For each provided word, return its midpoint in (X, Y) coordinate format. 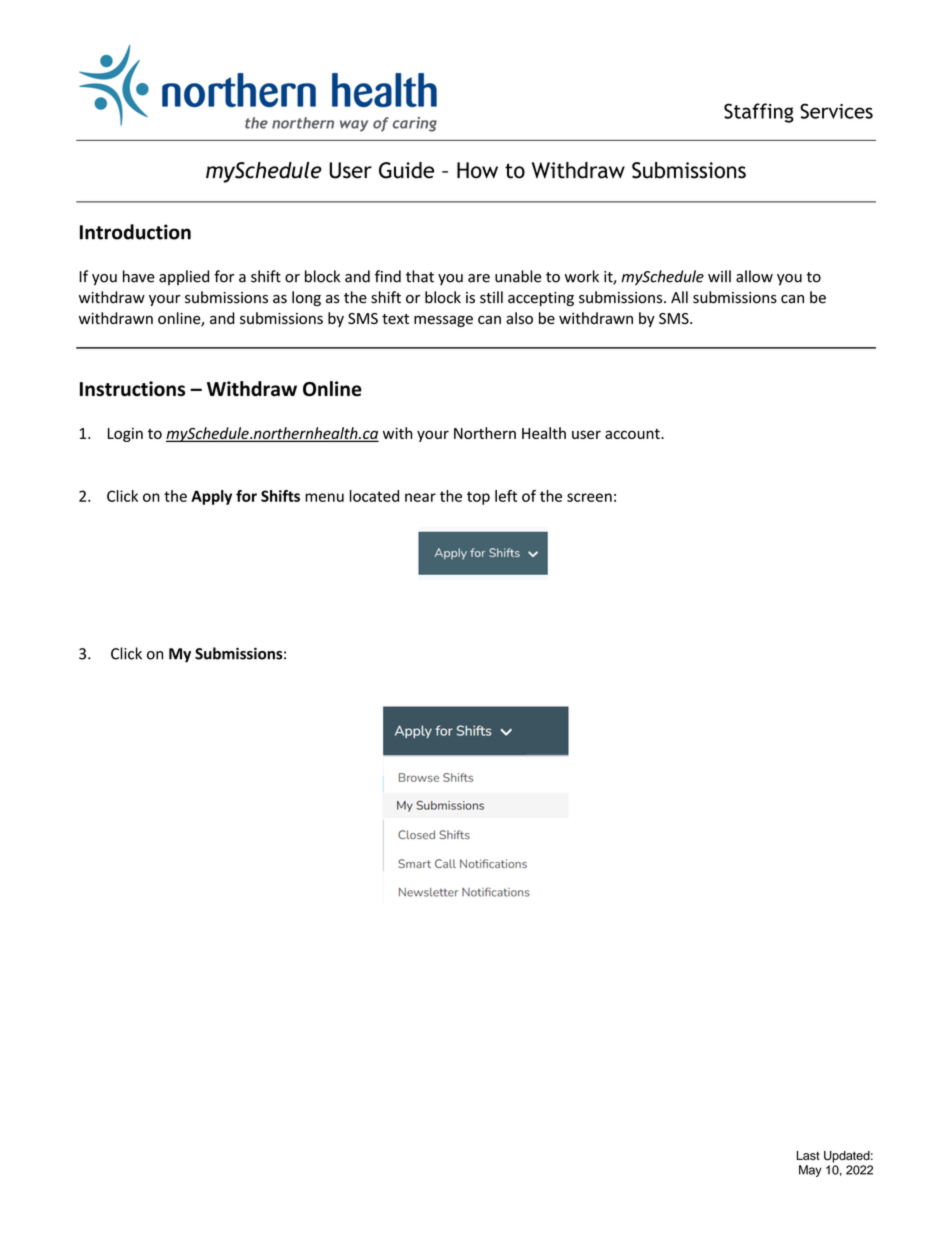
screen (589, 497)
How (477, 170)
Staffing (759, 113)
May (810, 1171)
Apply (211, 497)
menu (324, 497)
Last (808, 1155)
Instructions (132, 389)
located (374, 496)
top (478, 498)
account (633, 434)
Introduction (135, 232)
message (443, 321)
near (420, 497)
